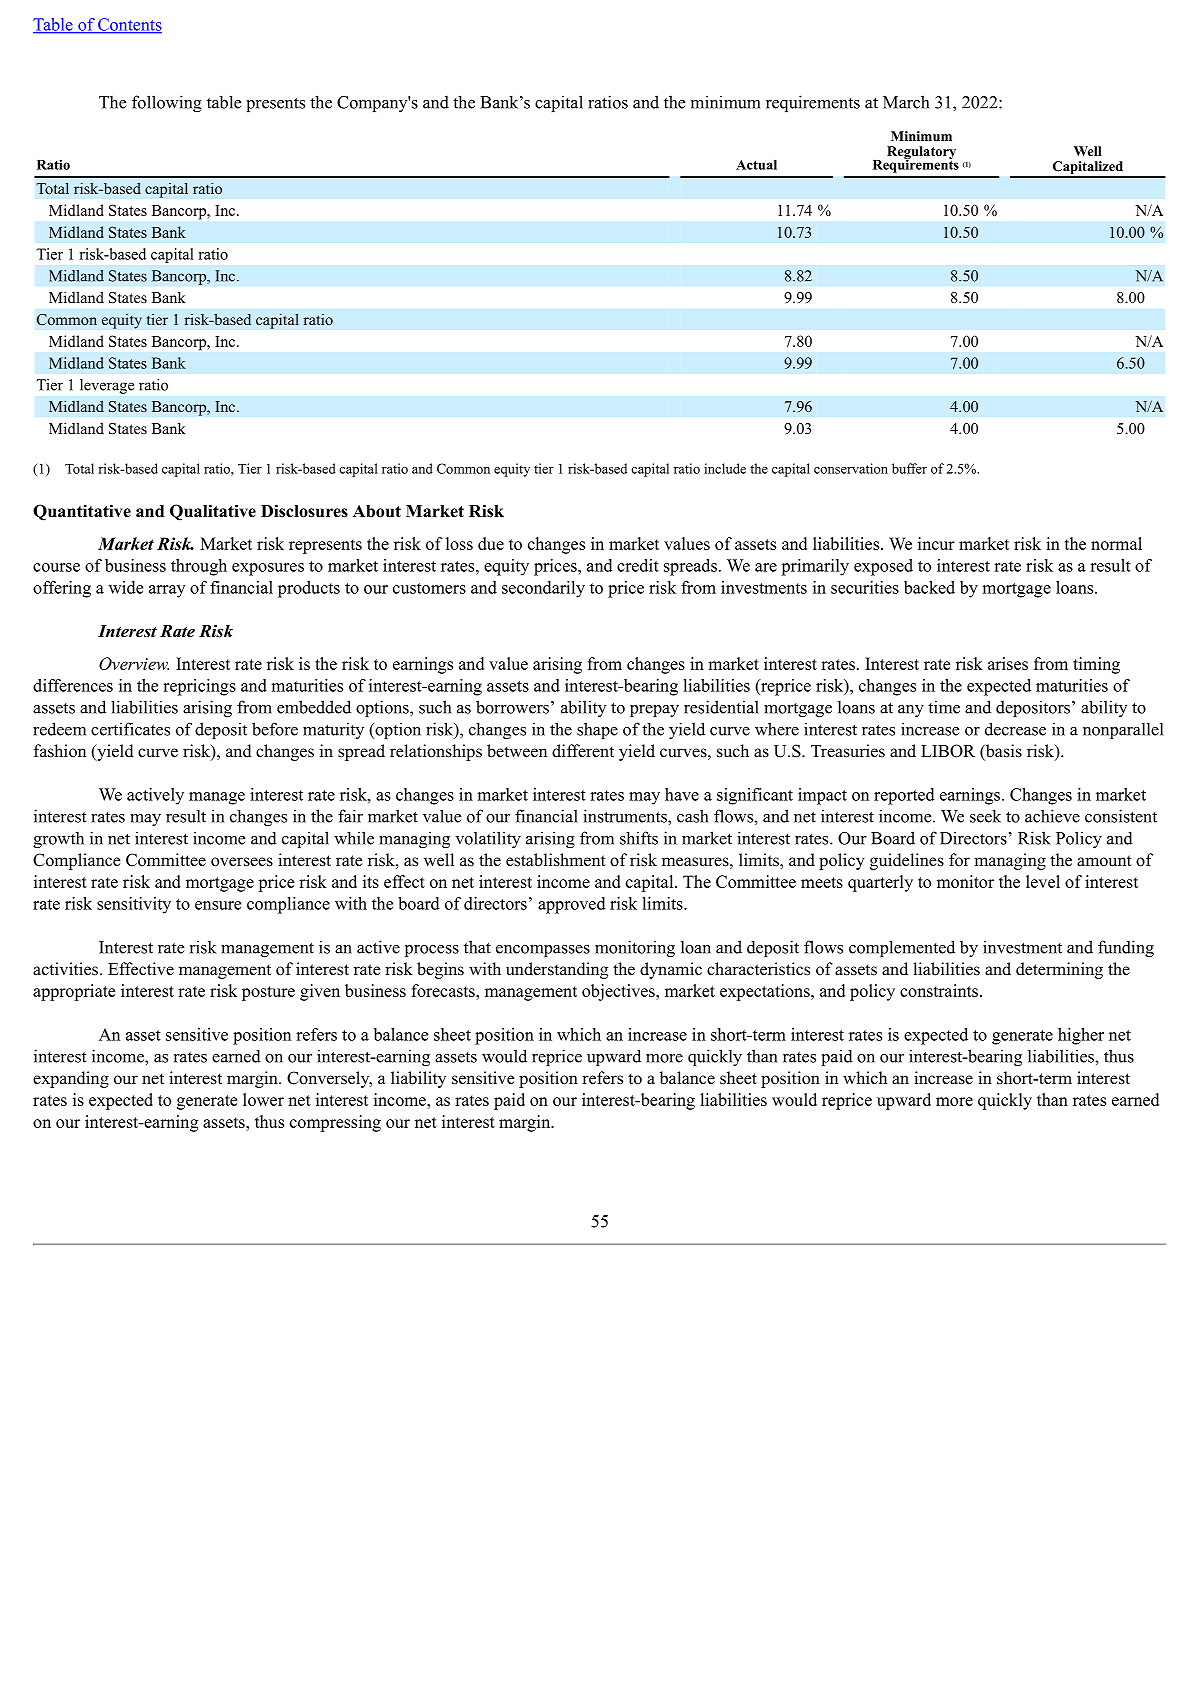 The height and width of the screenshot is (1700, 1201). What do you see at coordinates (263, 1099) in the screenshot?
I see `lower` at bounding box center [263, 1099].
